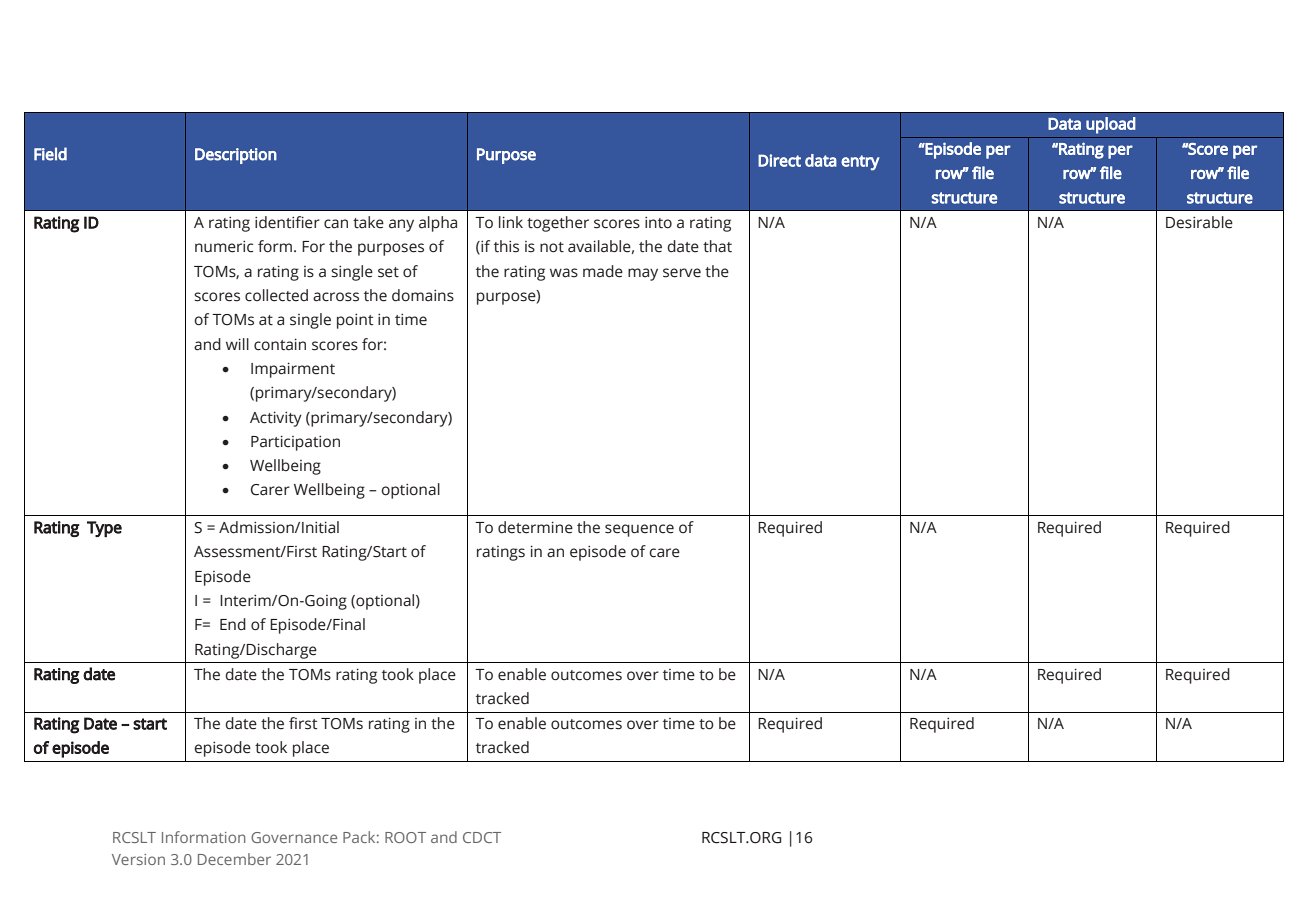 The height and width of the image is (924, 1308). I want to click on End, so click(233, 624).
